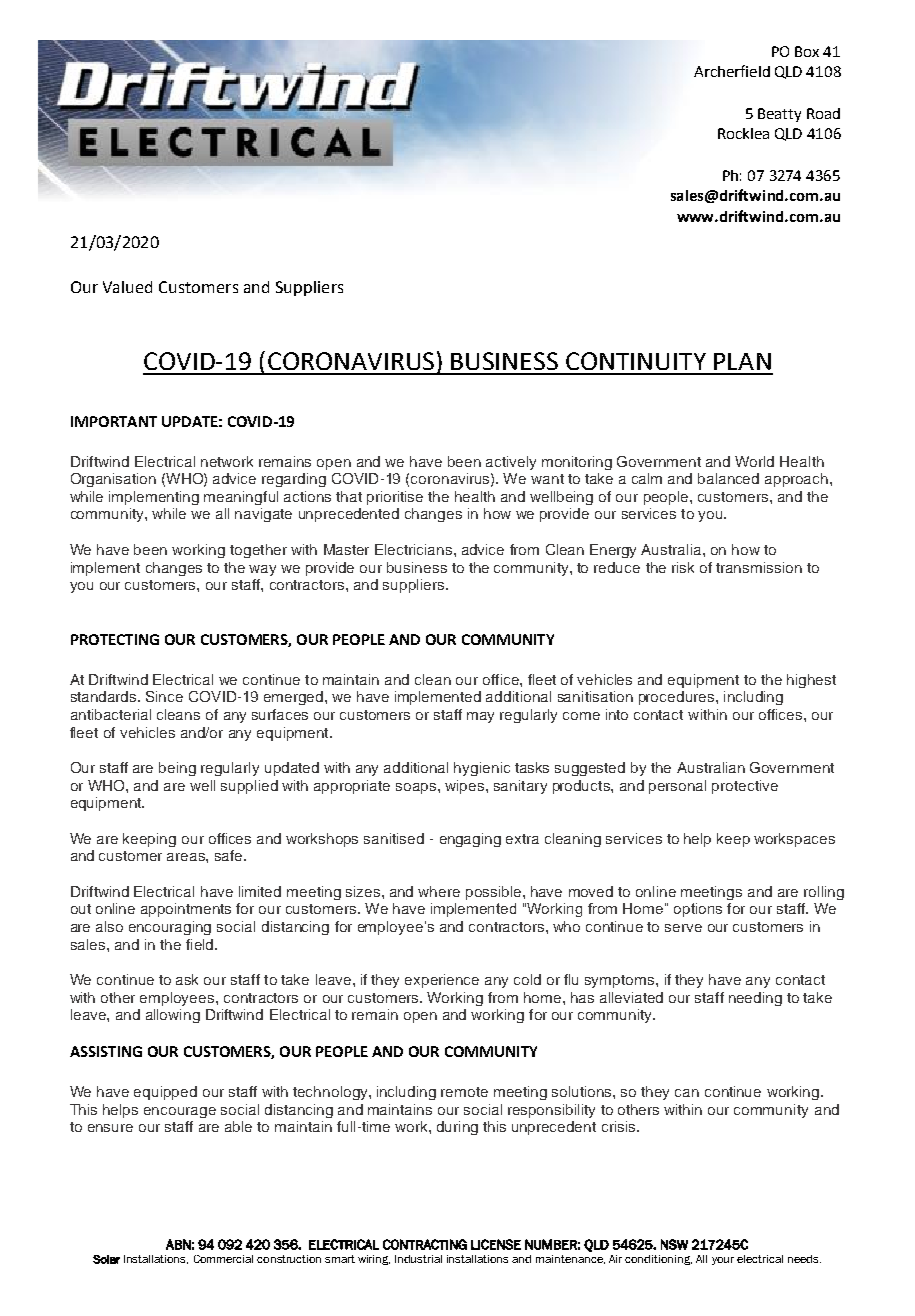 Image resolution: width=915 pixels, height=1316 pixels. Describe the element at coordinates (164, 696) in the page. I see `Since` at that location.
